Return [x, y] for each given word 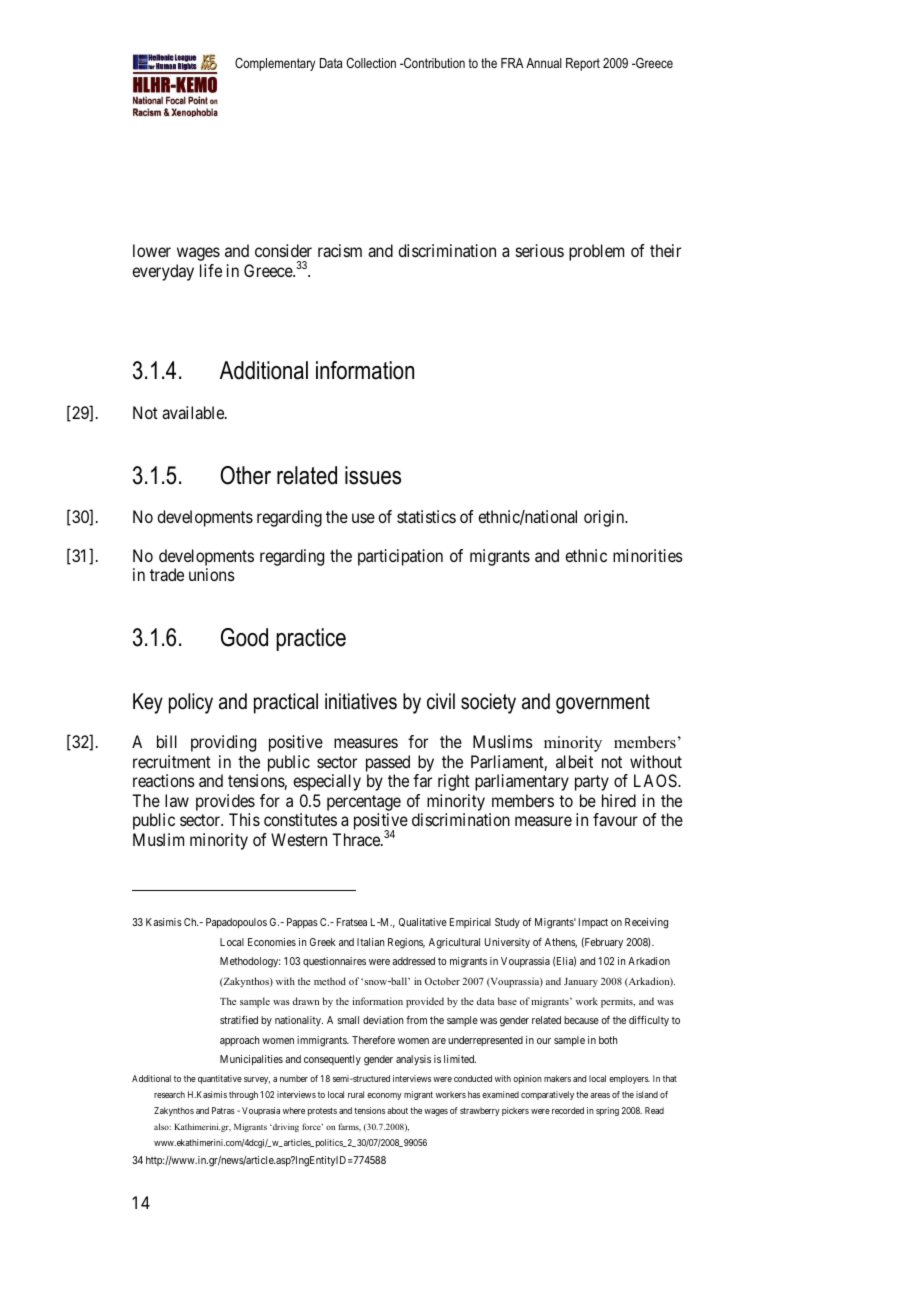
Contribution [433, 63]
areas [600, 1095]
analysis [413, 1060]
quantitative [220, 1079]
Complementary [275, 64]
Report [583, 64]
